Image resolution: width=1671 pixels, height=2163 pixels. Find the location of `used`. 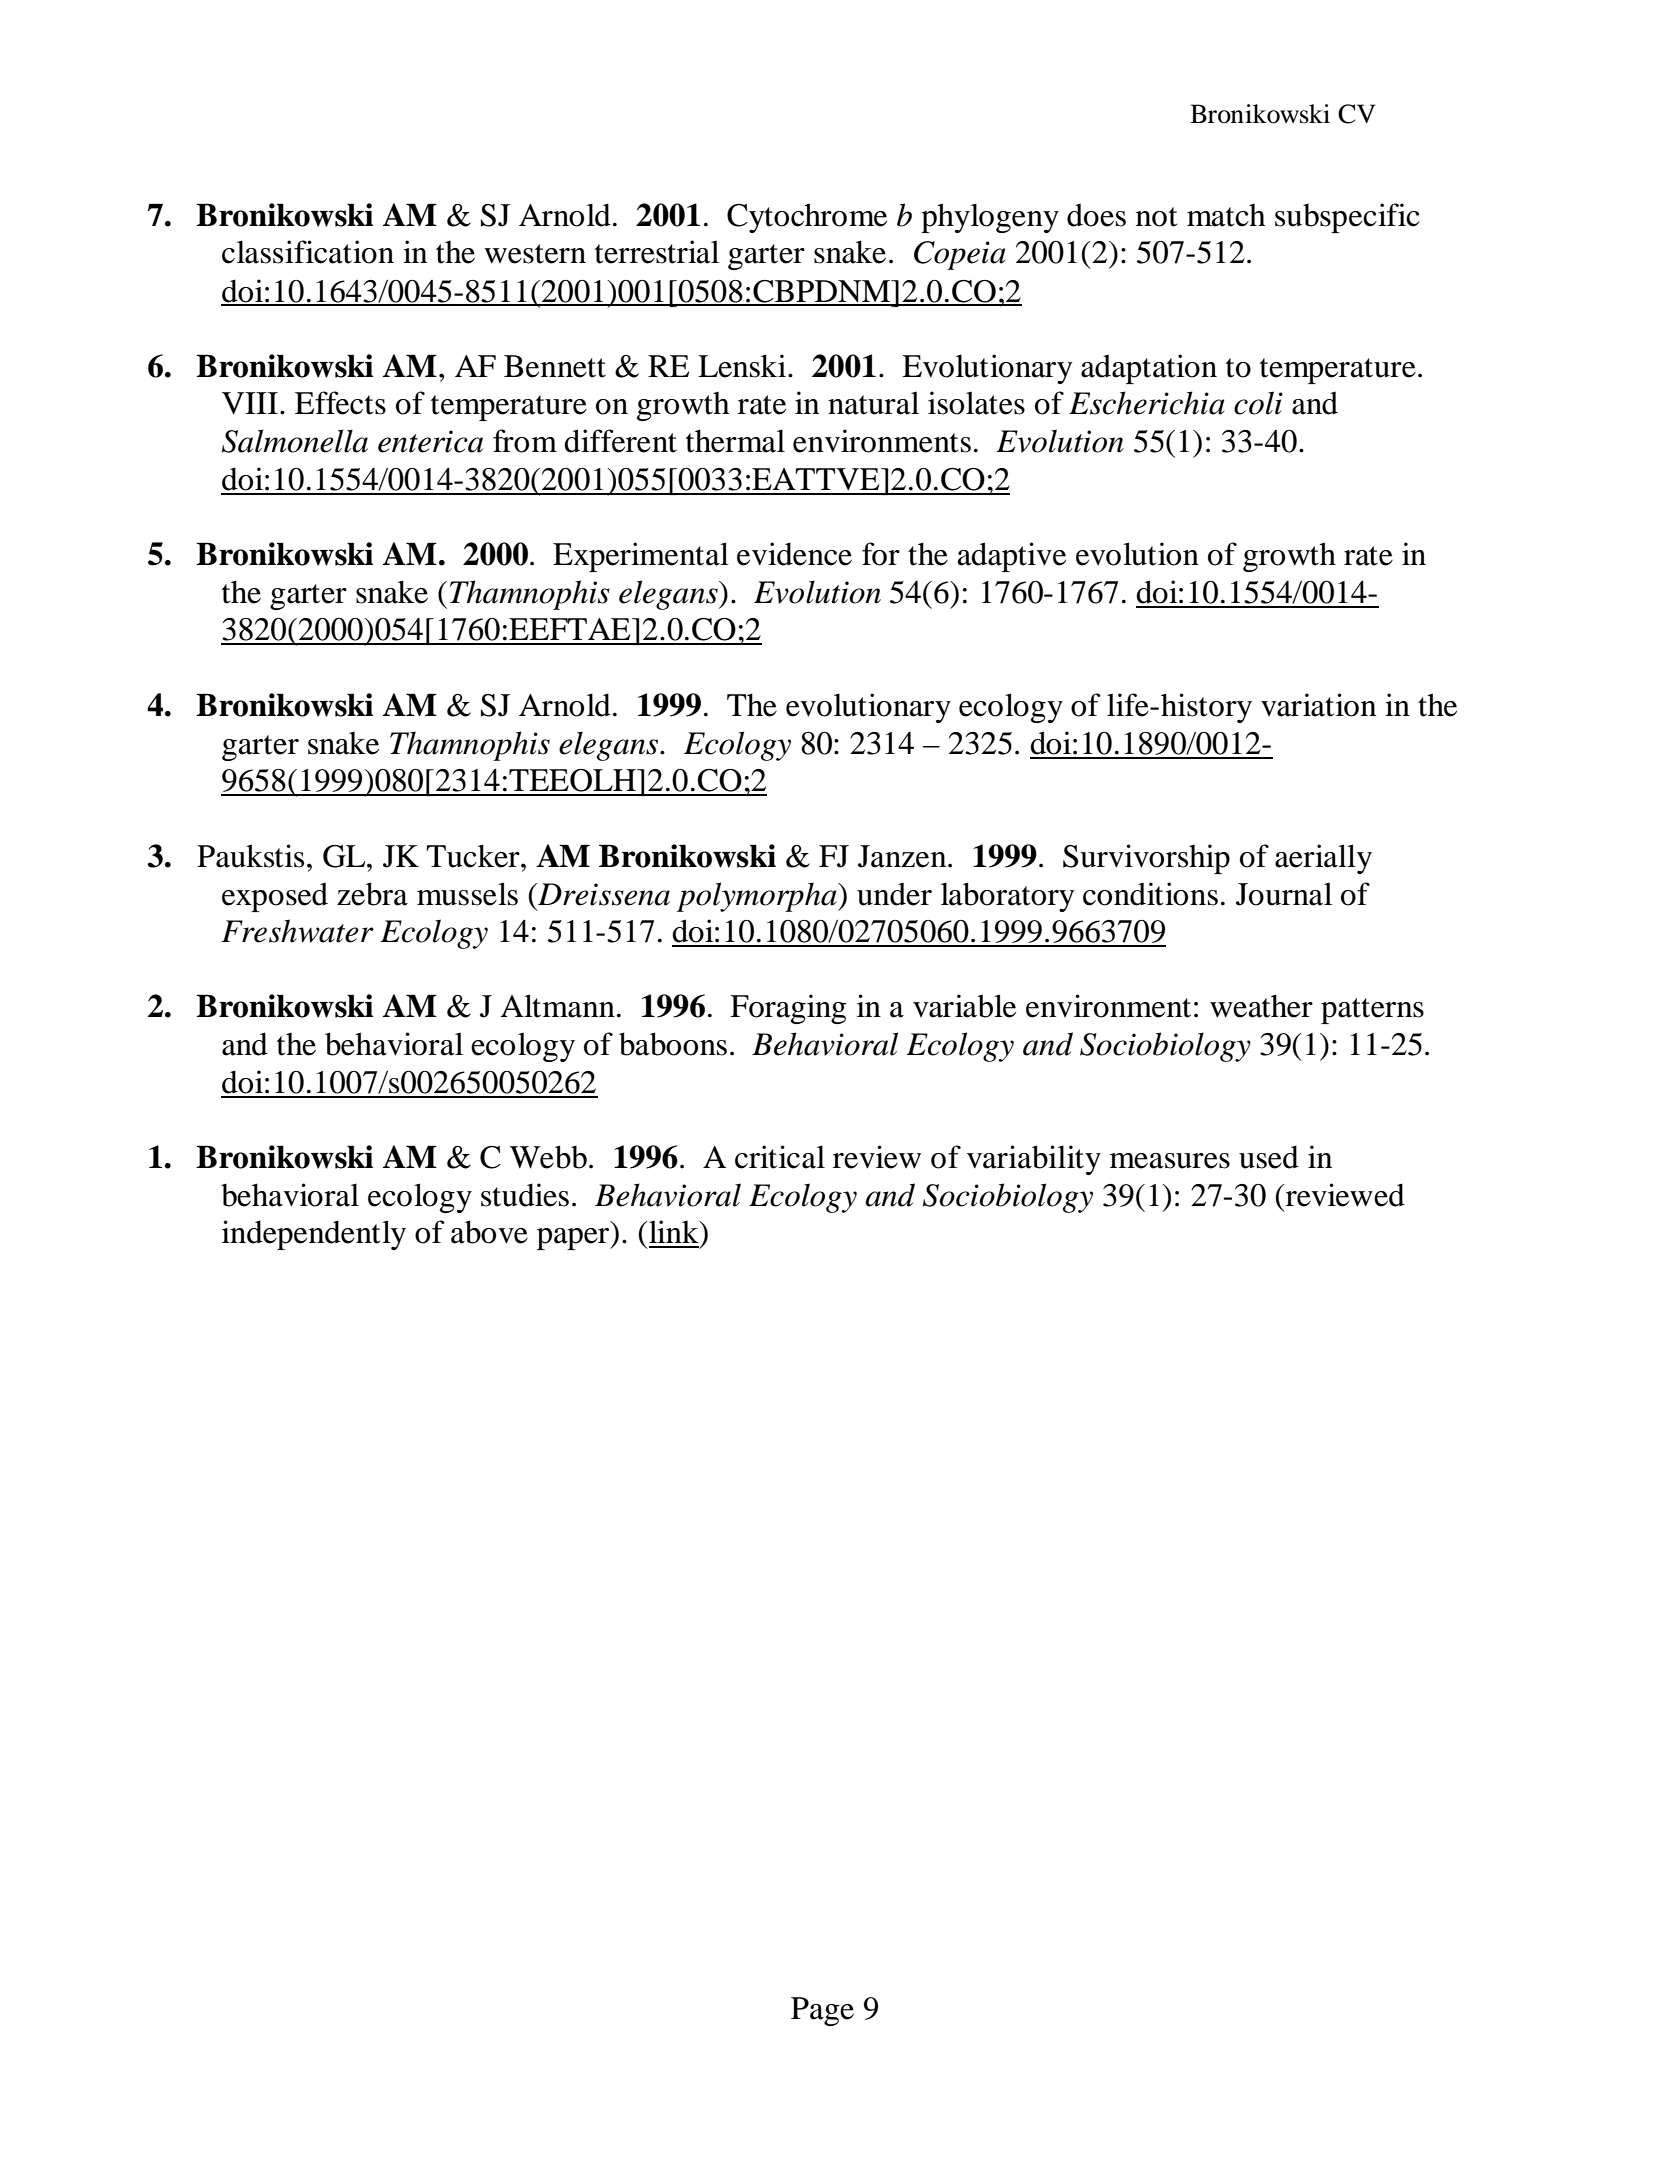

used is located at coordinates (1269, 1157).
